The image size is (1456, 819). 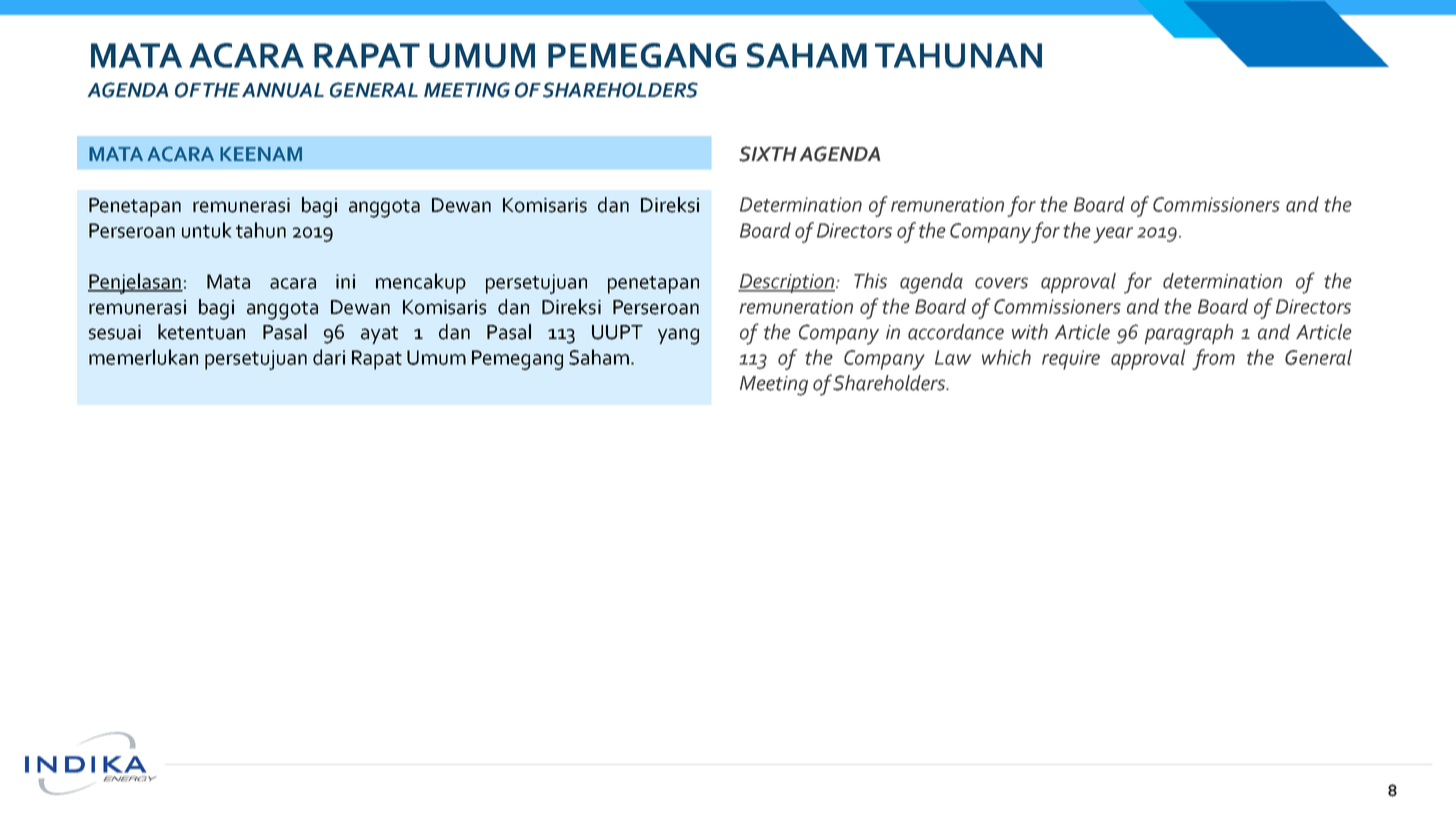 I want to click on year, so click(x=1113, y=235).
